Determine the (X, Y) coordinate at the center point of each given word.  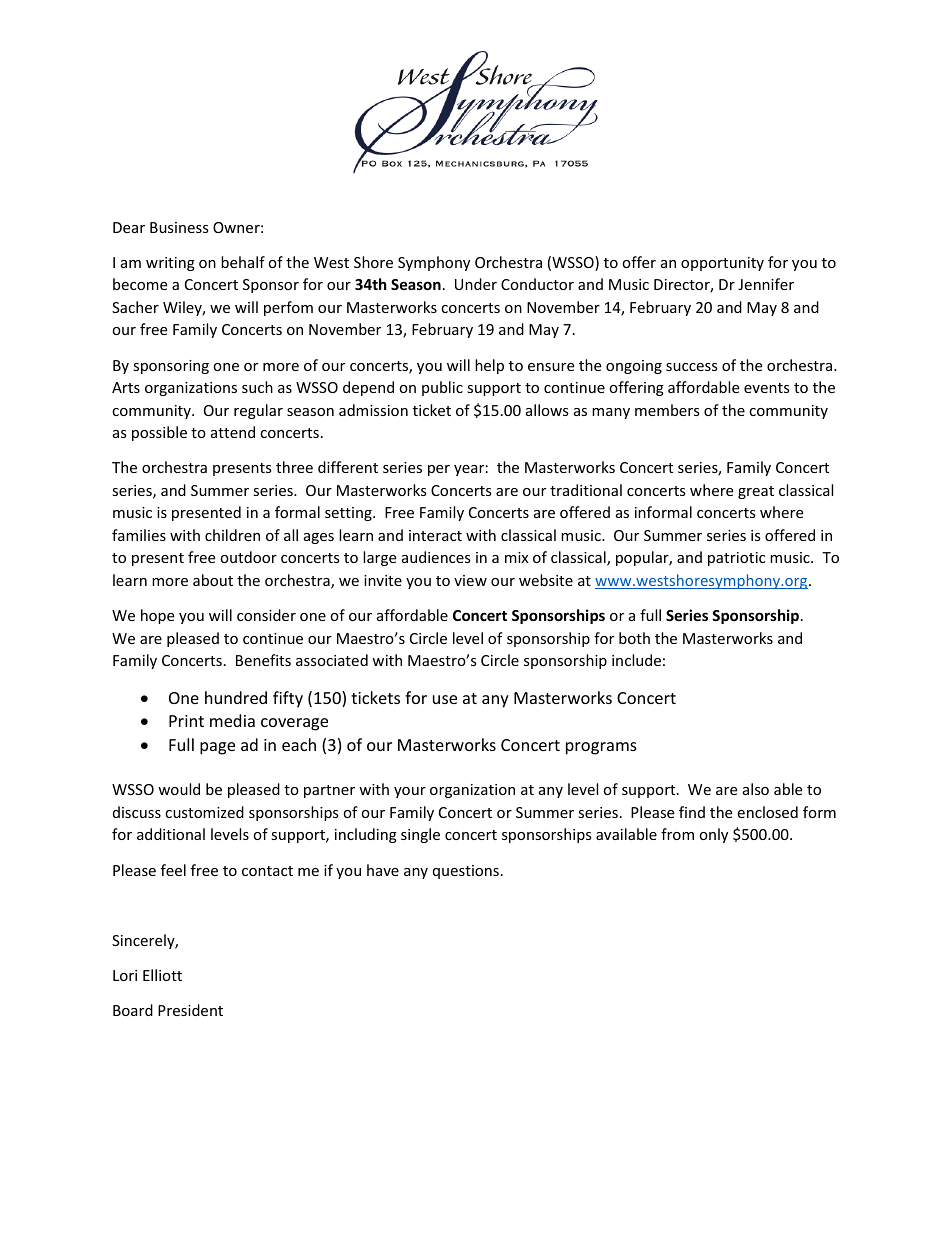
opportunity (722, 264)
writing (170, 264)
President (190, 1010)
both (634, 638)
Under (476, 284)
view (470, 580)
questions (466, 872)
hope (157, 616)
